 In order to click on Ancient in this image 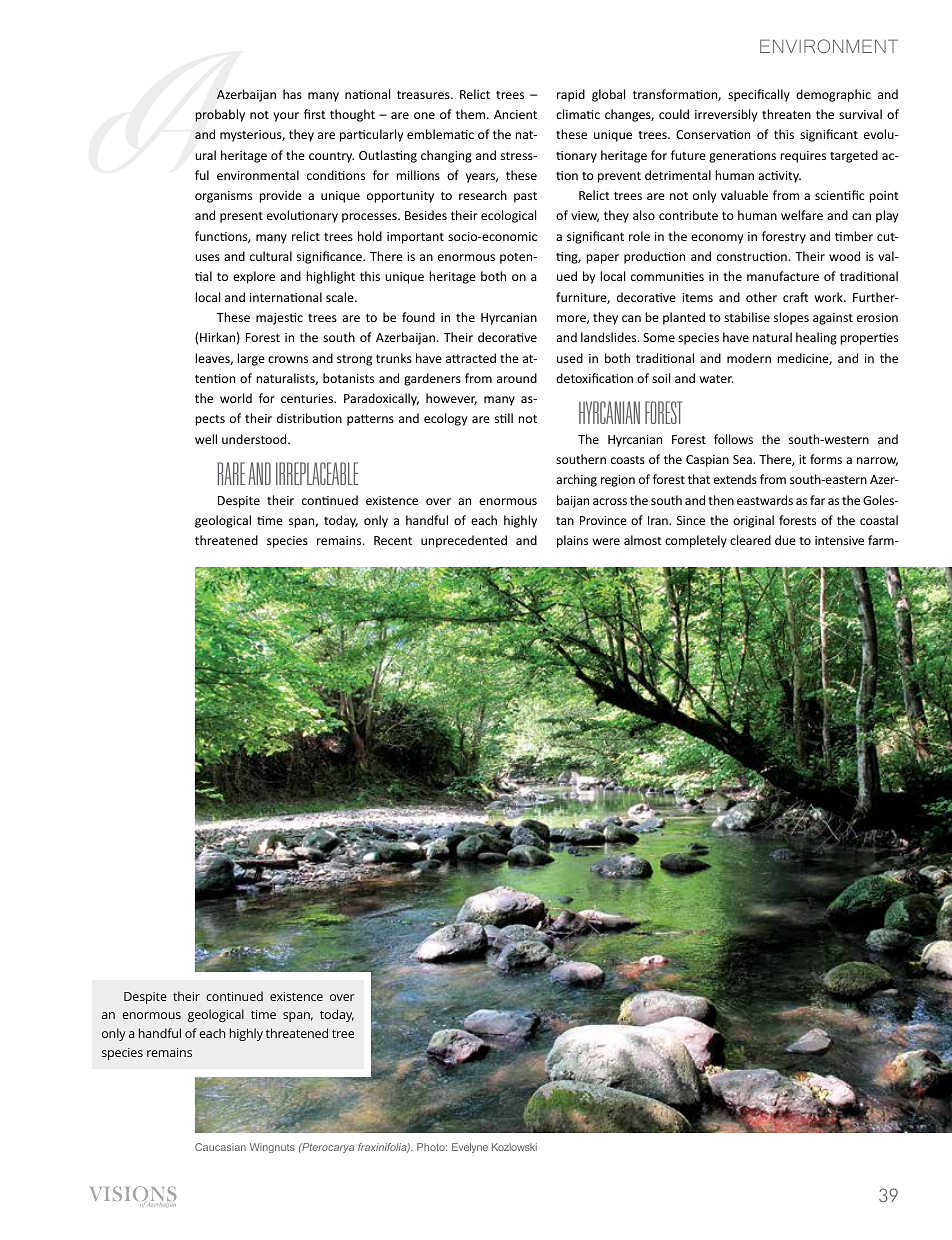, I will do `click(515, 114)`.
